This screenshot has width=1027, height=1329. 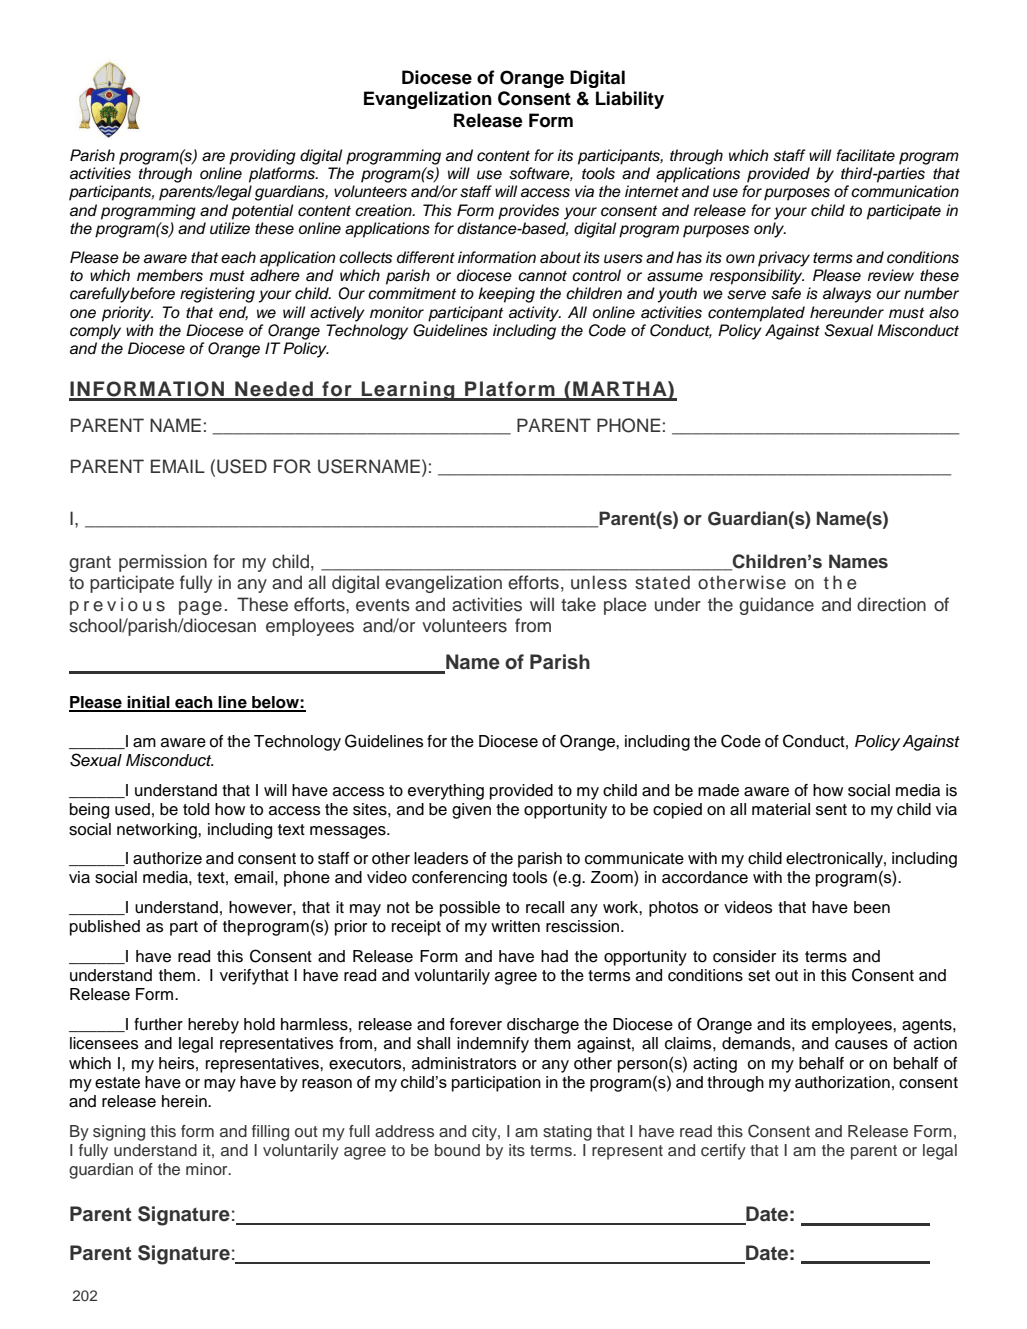 What do you see at coordinates (630, 100) in the screenshot?
I see `Liability` at bounding box center [630, 100].
